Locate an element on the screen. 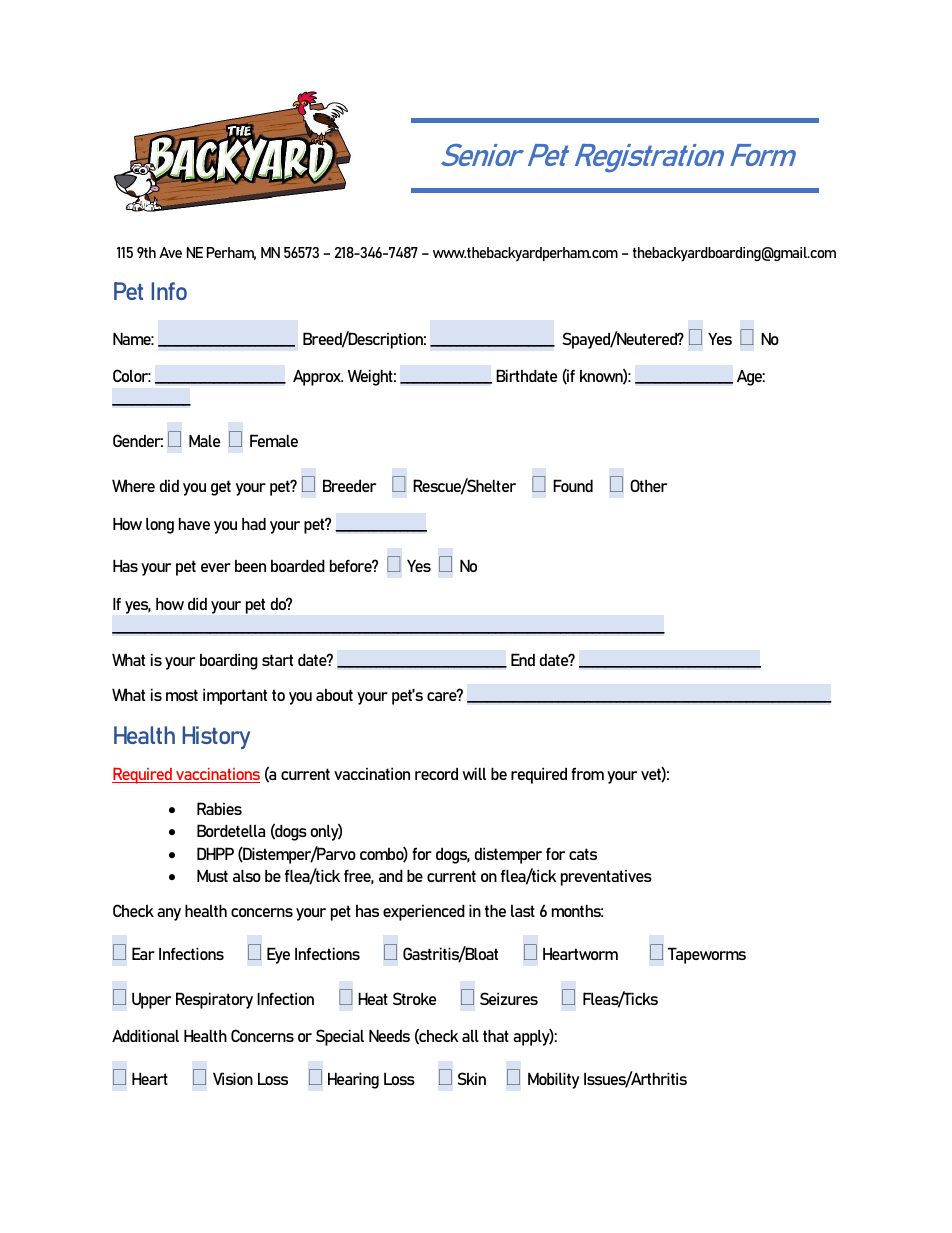 This screenshot has height=1233, width=952. from is located at coordinates (587, 774).
